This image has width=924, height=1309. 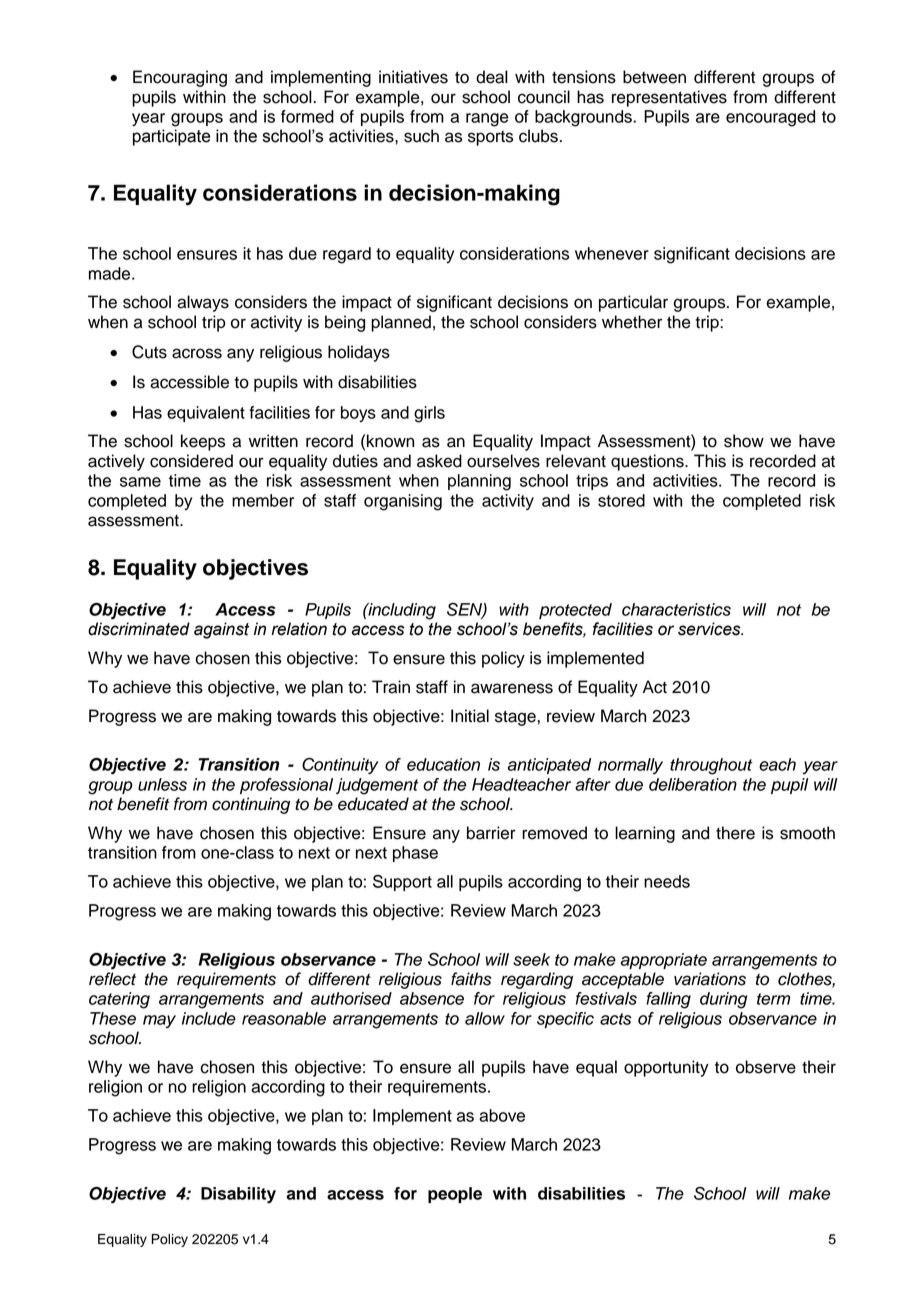 I want to click on unless, so click(x=162, y=784).
